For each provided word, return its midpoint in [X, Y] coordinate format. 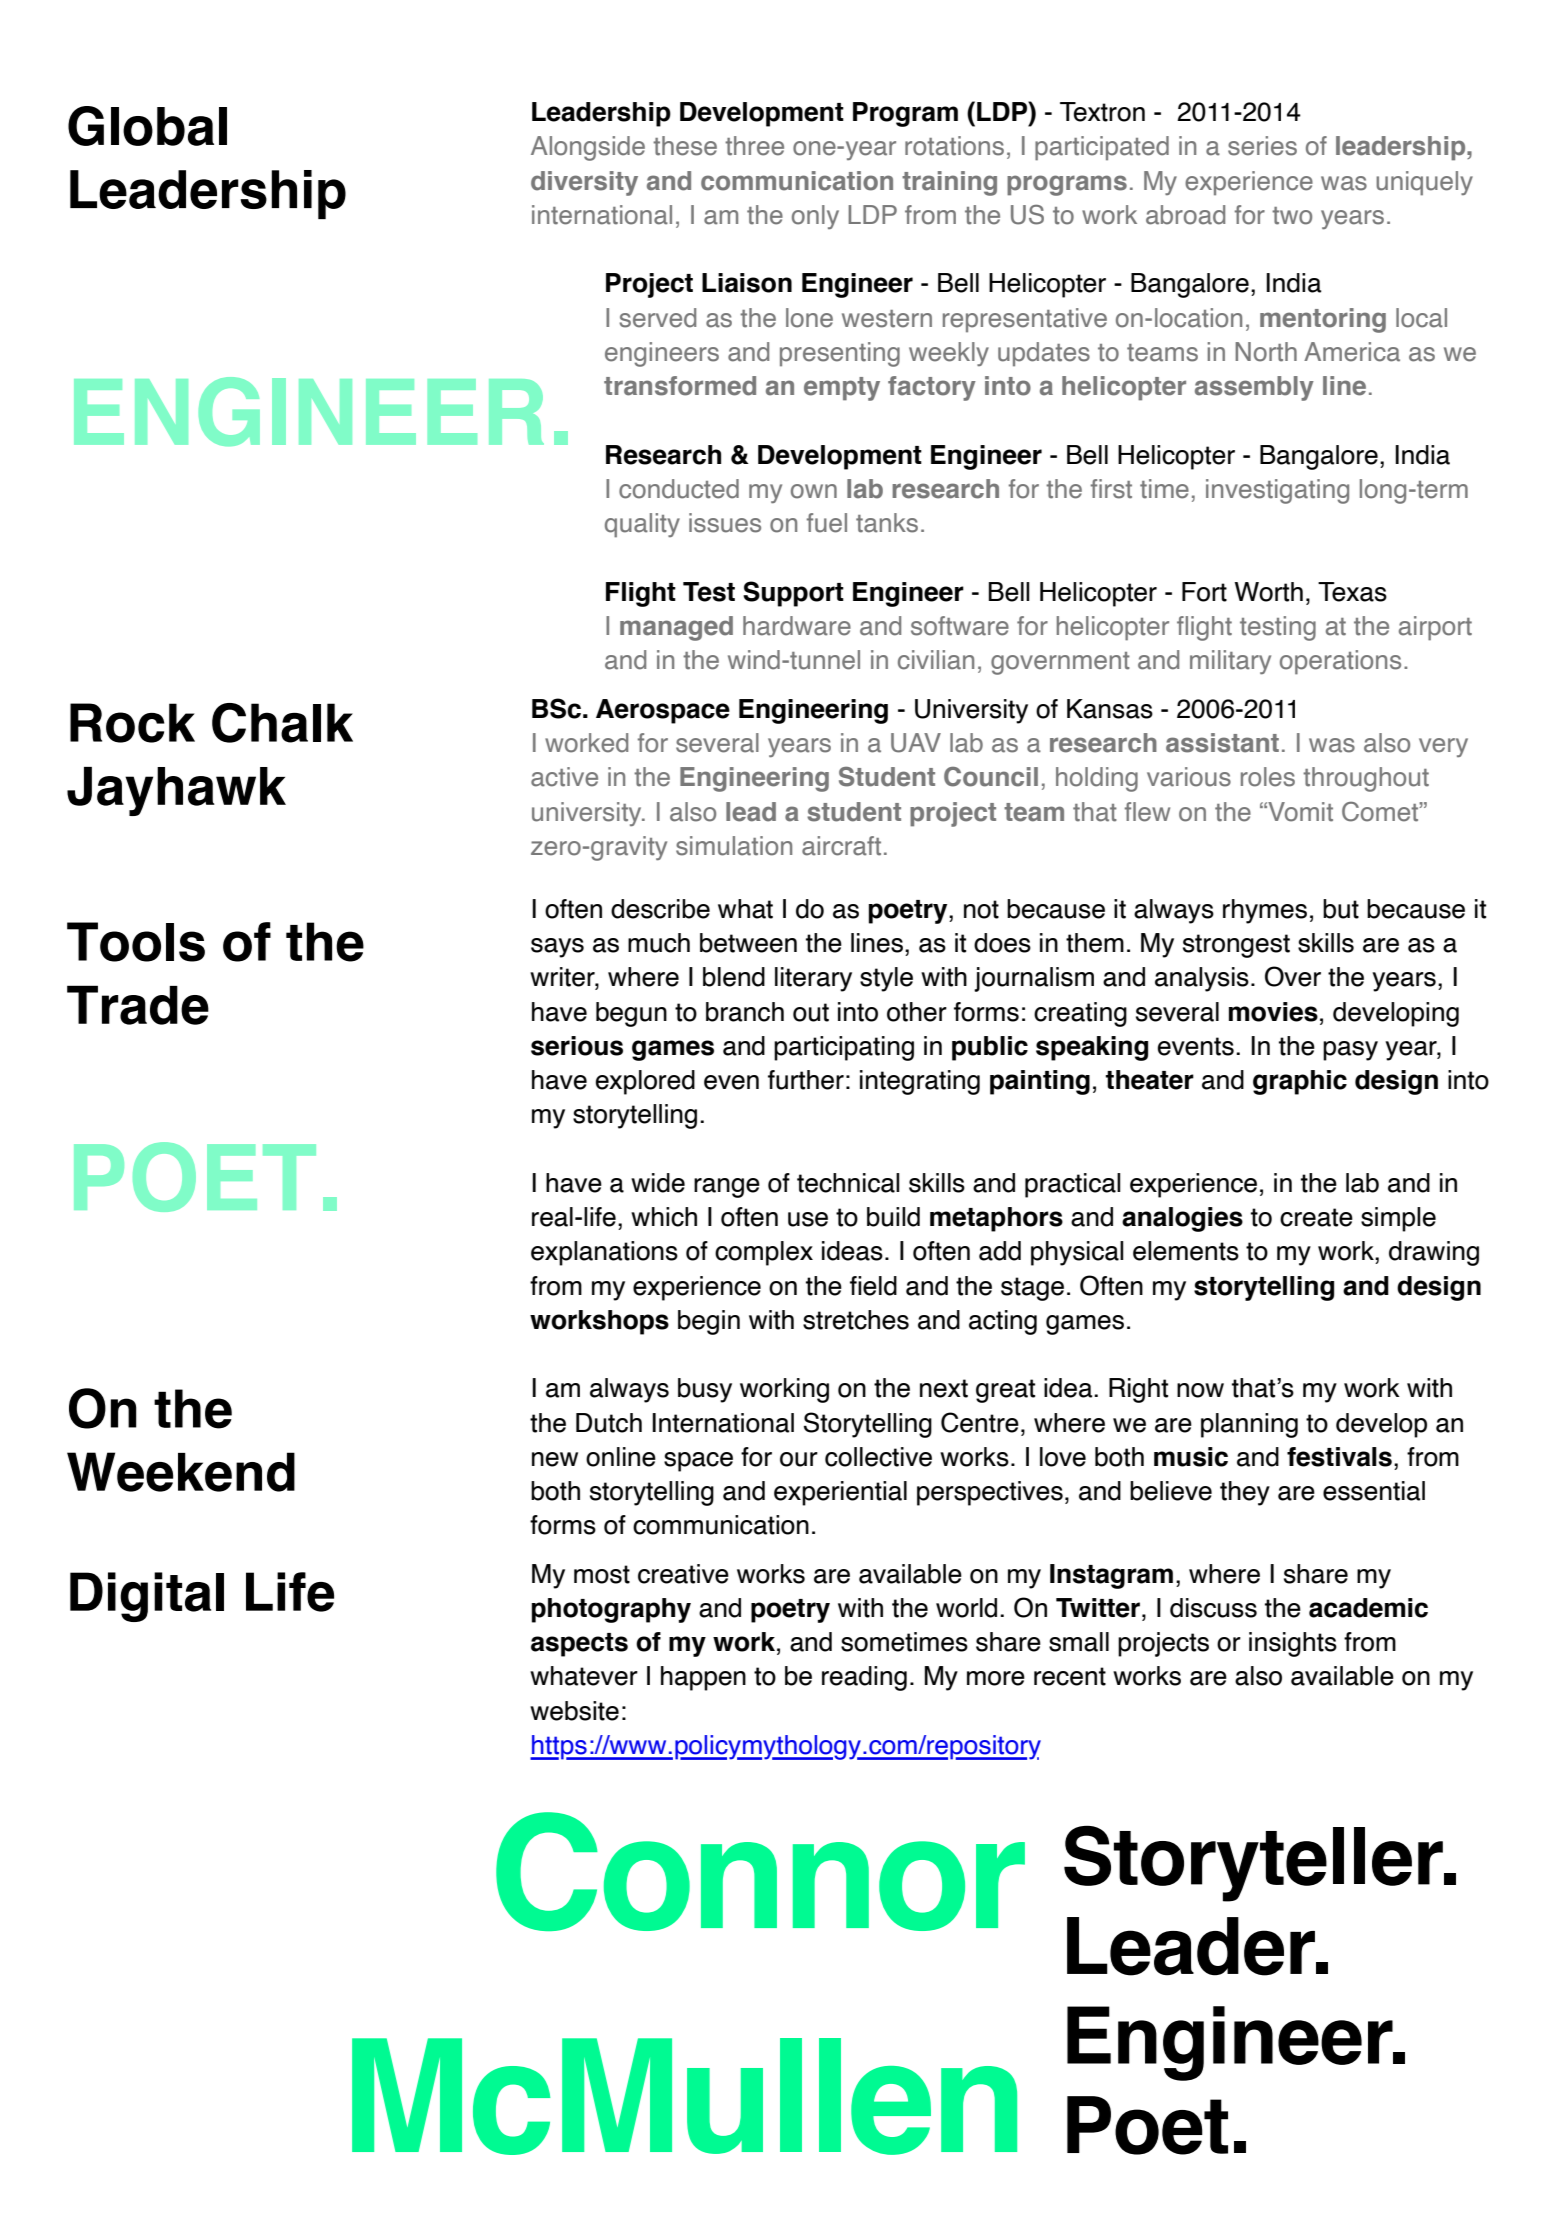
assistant [1222, 743]
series [1262, 146]
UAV [916, 743]
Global [147, 126]
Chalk [282, 723]
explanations [604, 1253]
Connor [760, 1871]
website [574, 1711]
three [754, 146]
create [1316, 1217]
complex [764, 1253]
